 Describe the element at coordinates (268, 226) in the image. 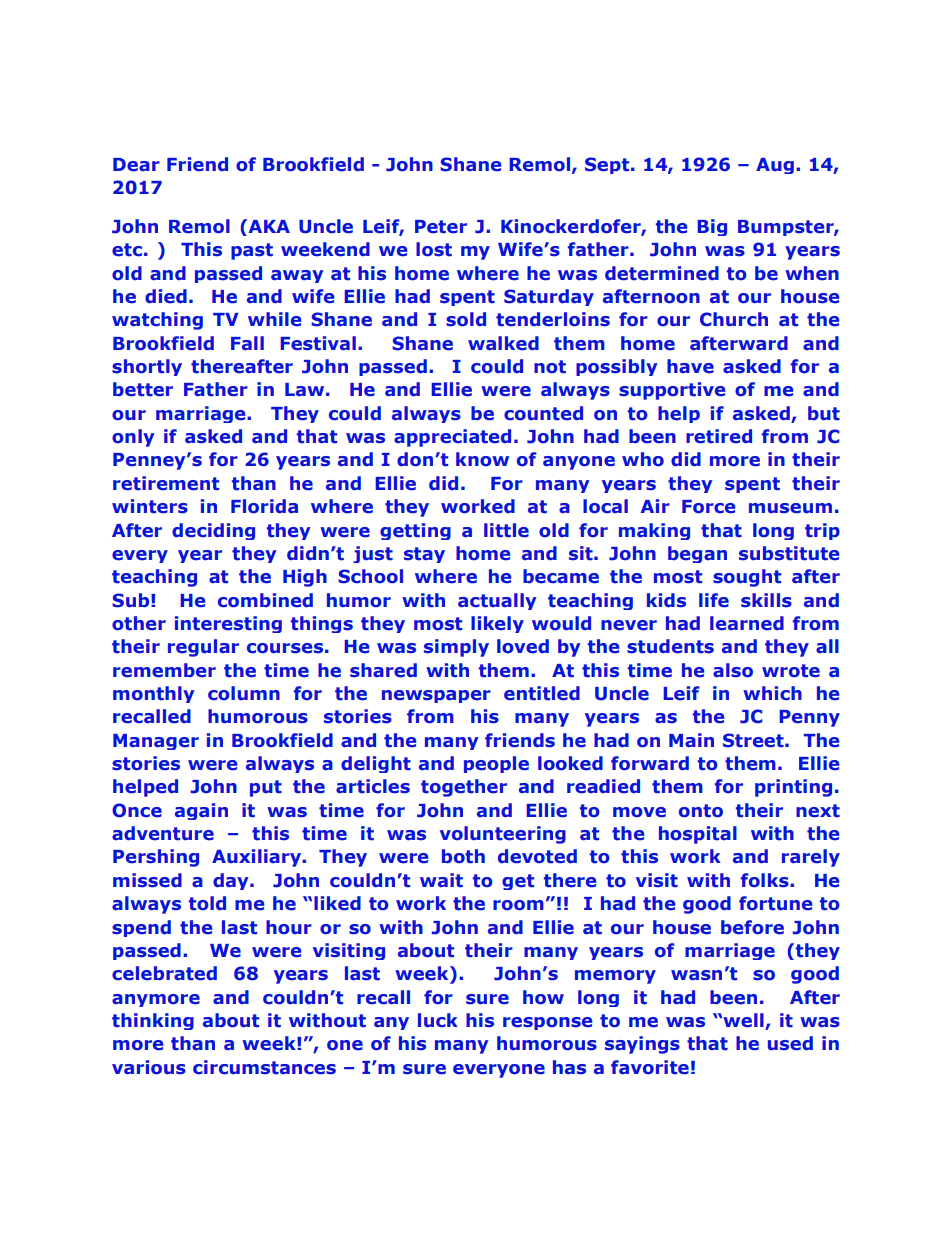

I see `AKA` at that location.
